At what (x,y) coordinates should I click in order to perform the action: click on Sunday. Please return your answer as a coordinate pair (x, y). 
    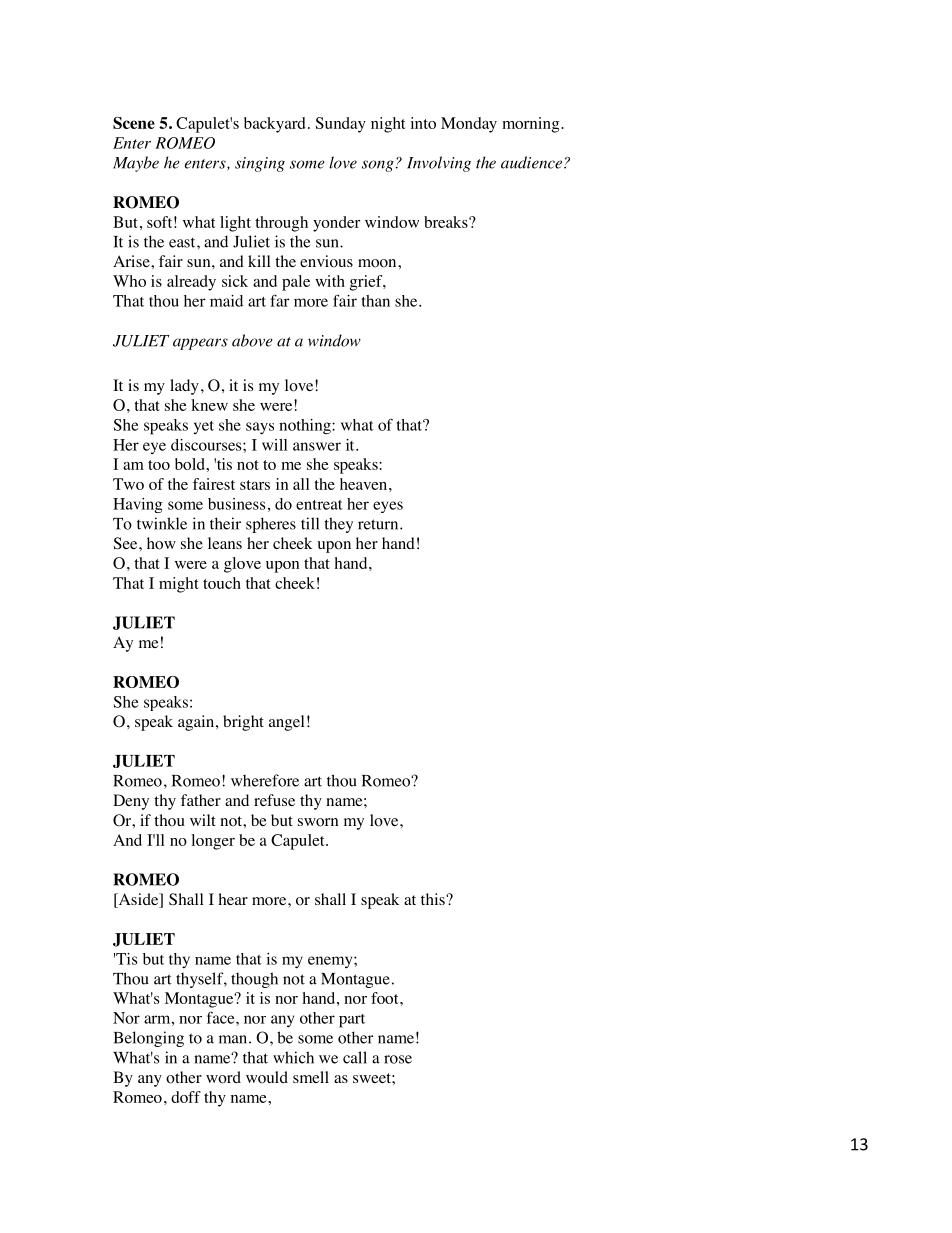
    Looking at the image, I should click on (341, 125).
